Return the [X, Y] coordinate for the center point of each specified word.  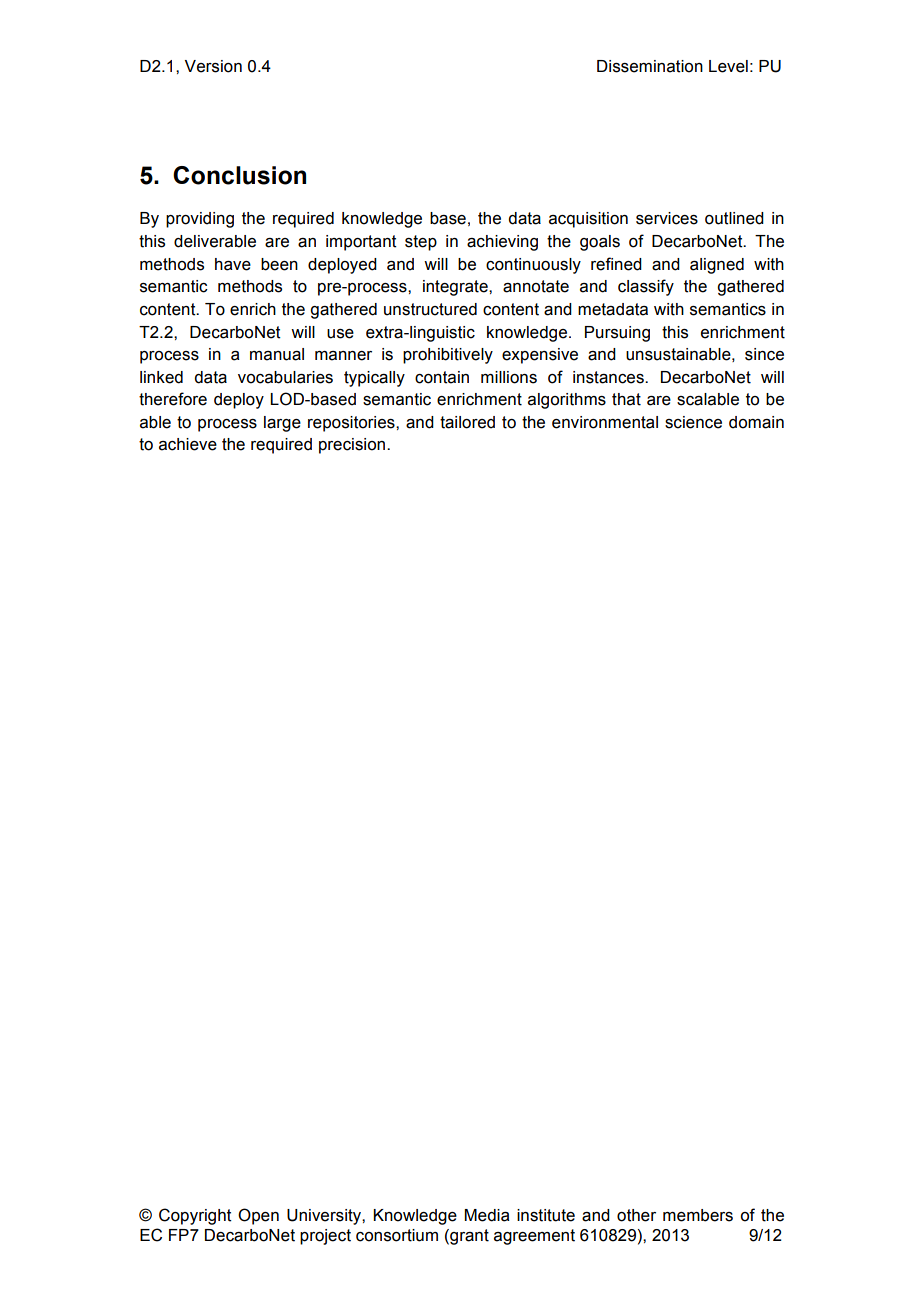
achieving [502, 243]
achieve [188, 444]
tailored [467, 422]
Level [728, 66]
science [693, 422]
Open [258, 1216]
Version [213, 66]
